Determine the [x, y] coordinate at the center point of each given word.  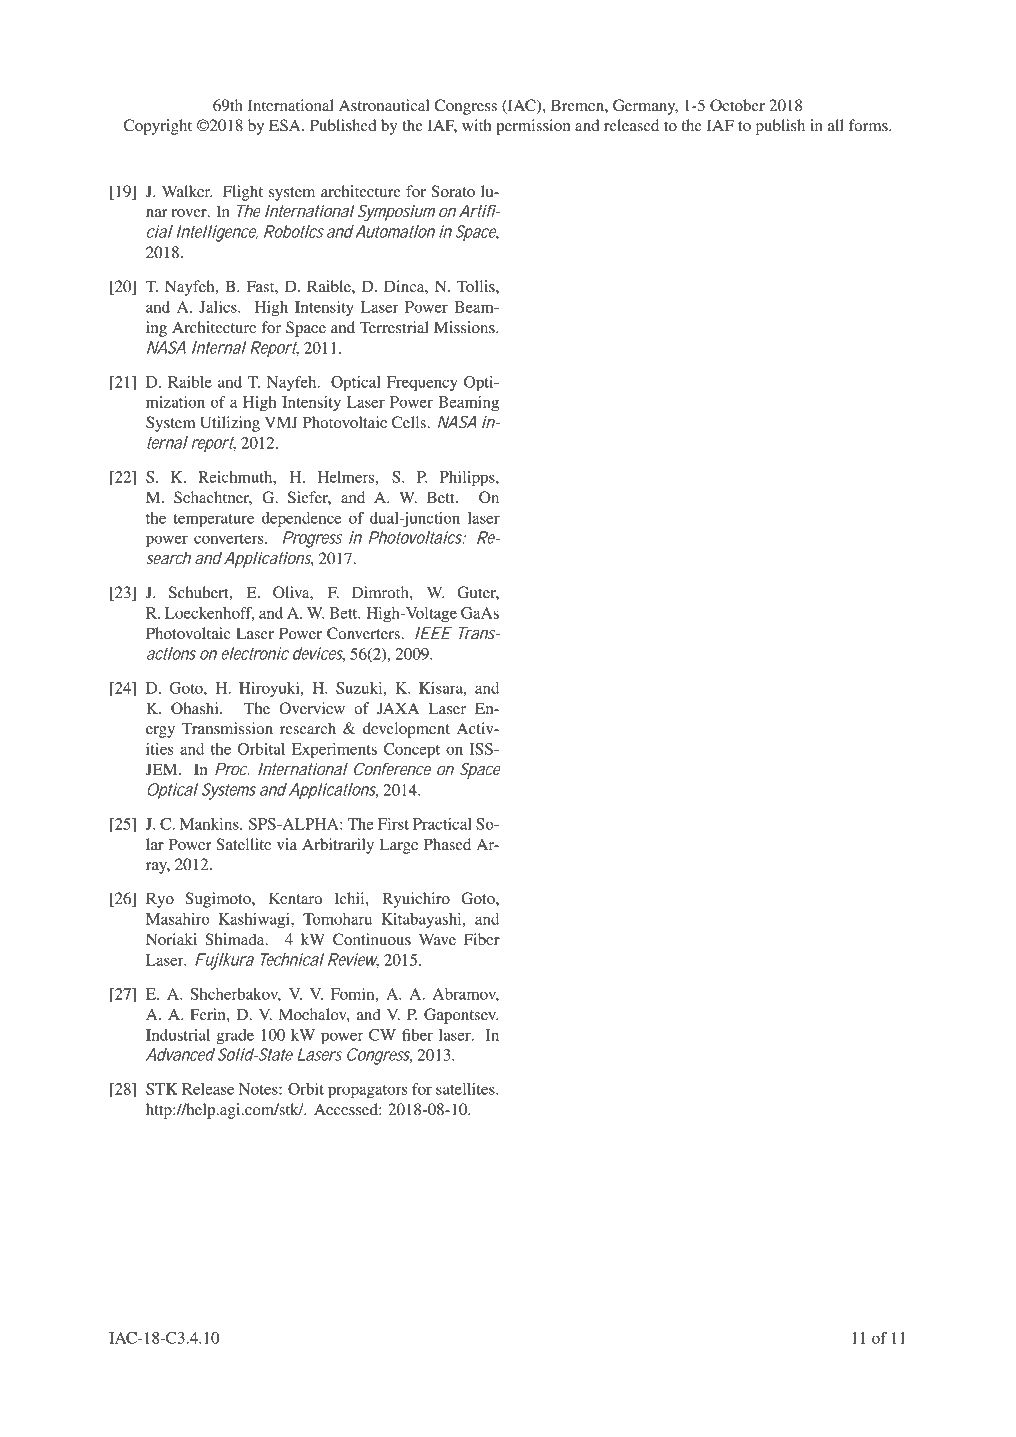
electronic [255, 653]
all [835, 125]
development [406, 730]
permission [533, 127]
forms [869, 125]
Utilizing [230, 424]
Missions [465, 327]
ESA [286, 125]
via [287, 844]
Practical [442, 824]
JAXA [398, 708]
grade [235, 1037]
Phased [447, 844]
